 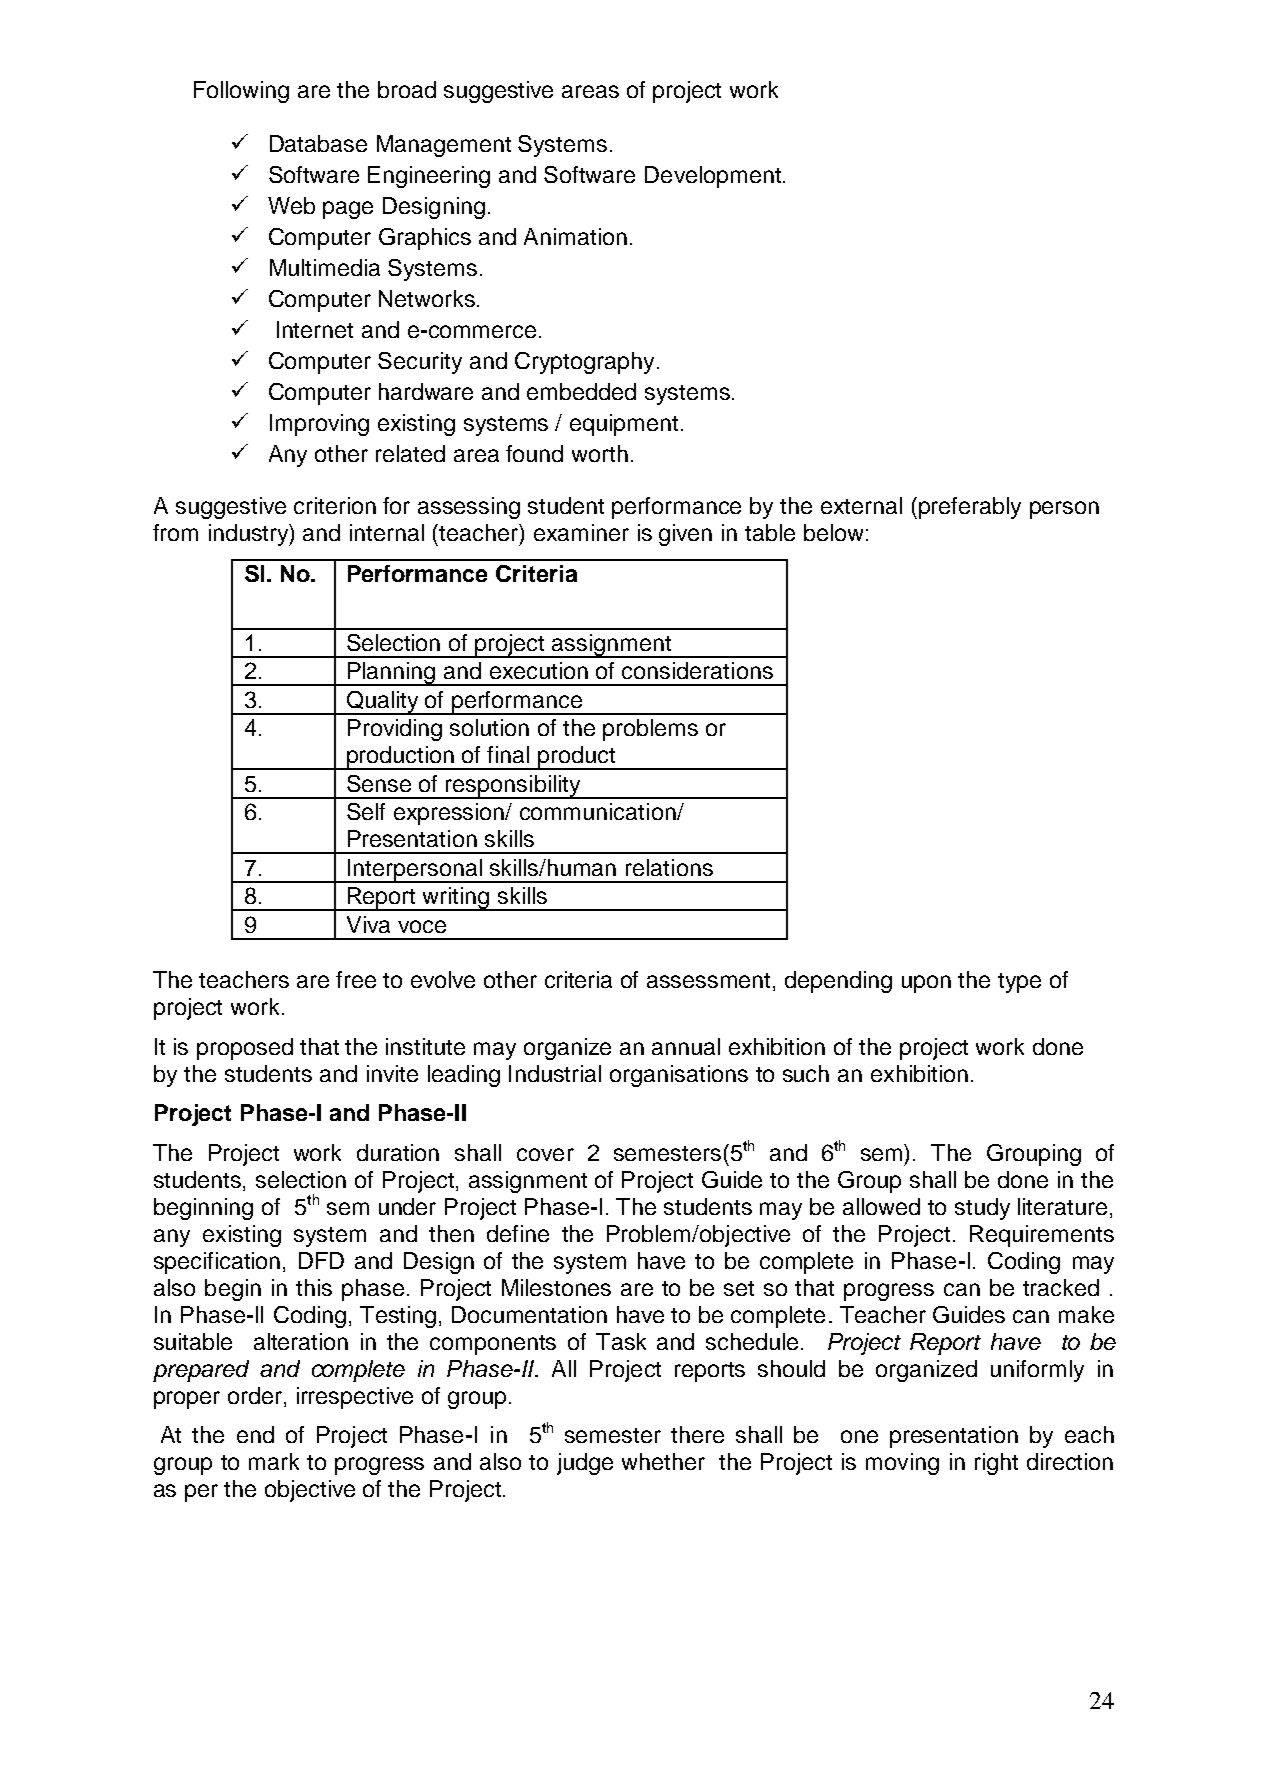 What do you see at coordinates (713, 177) in the screenshot?
I see `Development` at bounding box center [713, 177].
